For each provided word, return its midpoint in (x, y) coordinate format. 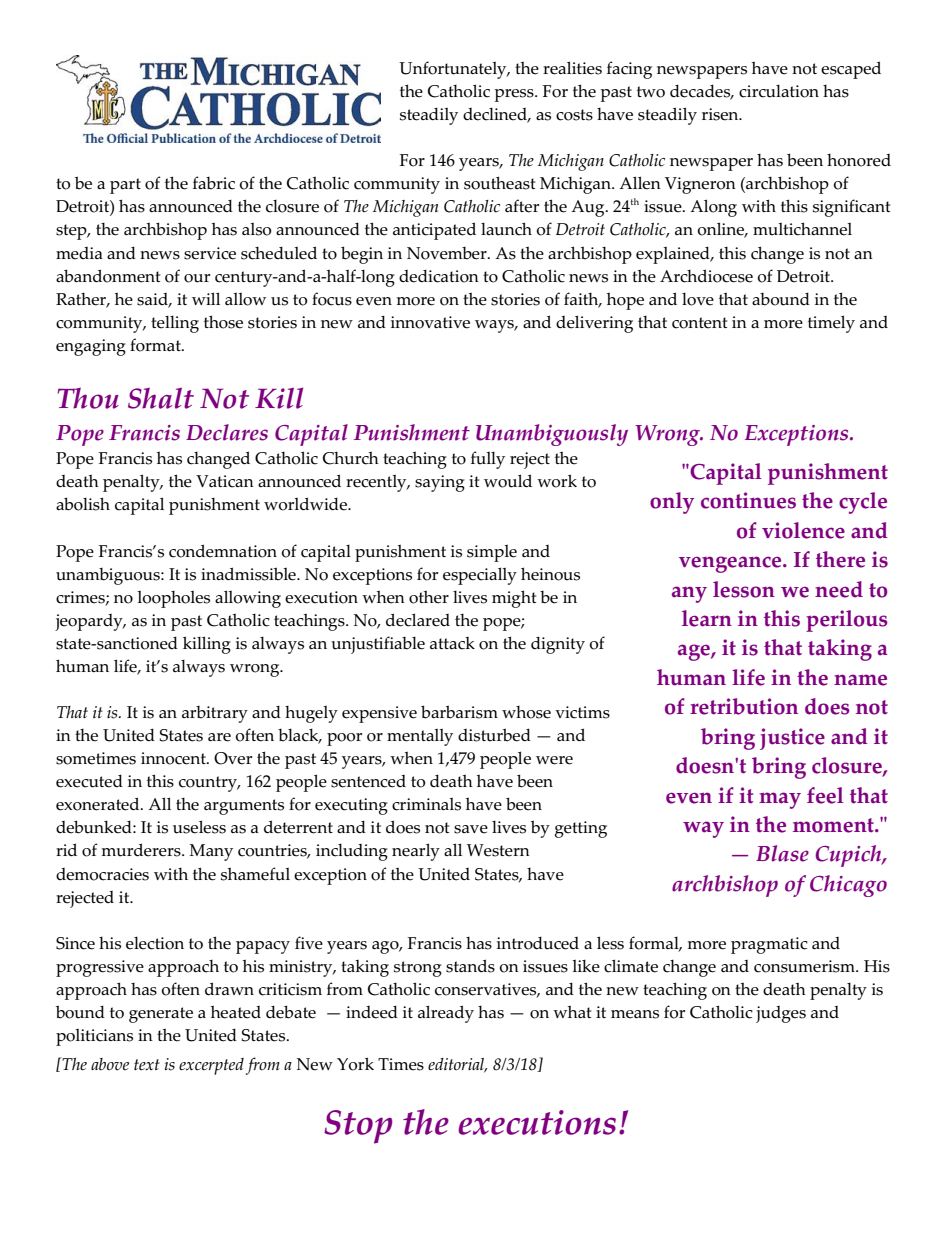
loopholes (173, 599)
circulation (779, 91)
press (515, 95)
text (147, 1065)
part (125, 186)
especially (480, 576)
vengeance (731, 564)
